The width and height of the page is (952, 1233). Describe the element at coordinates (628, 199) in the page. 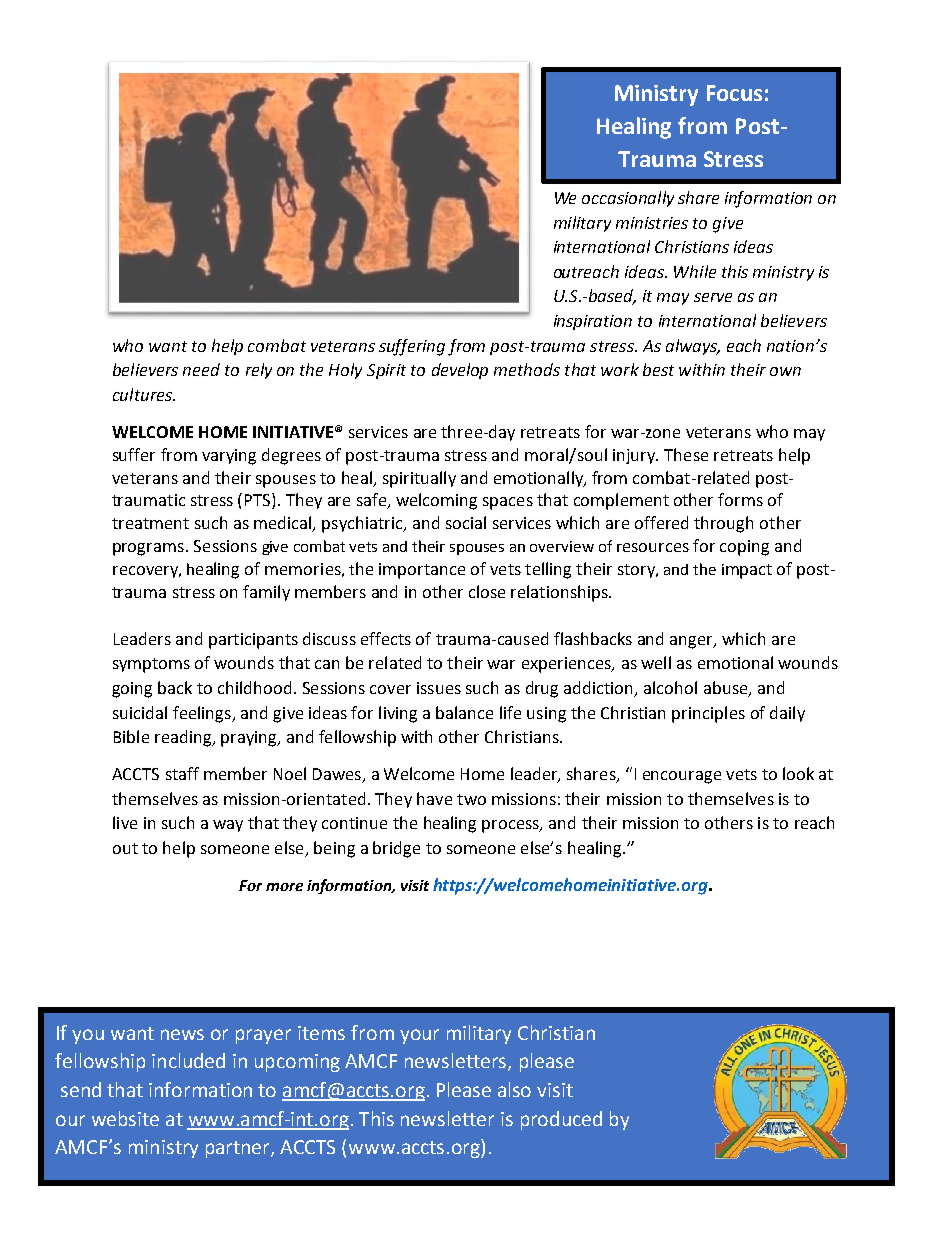

I see `occasionally` at that location.
